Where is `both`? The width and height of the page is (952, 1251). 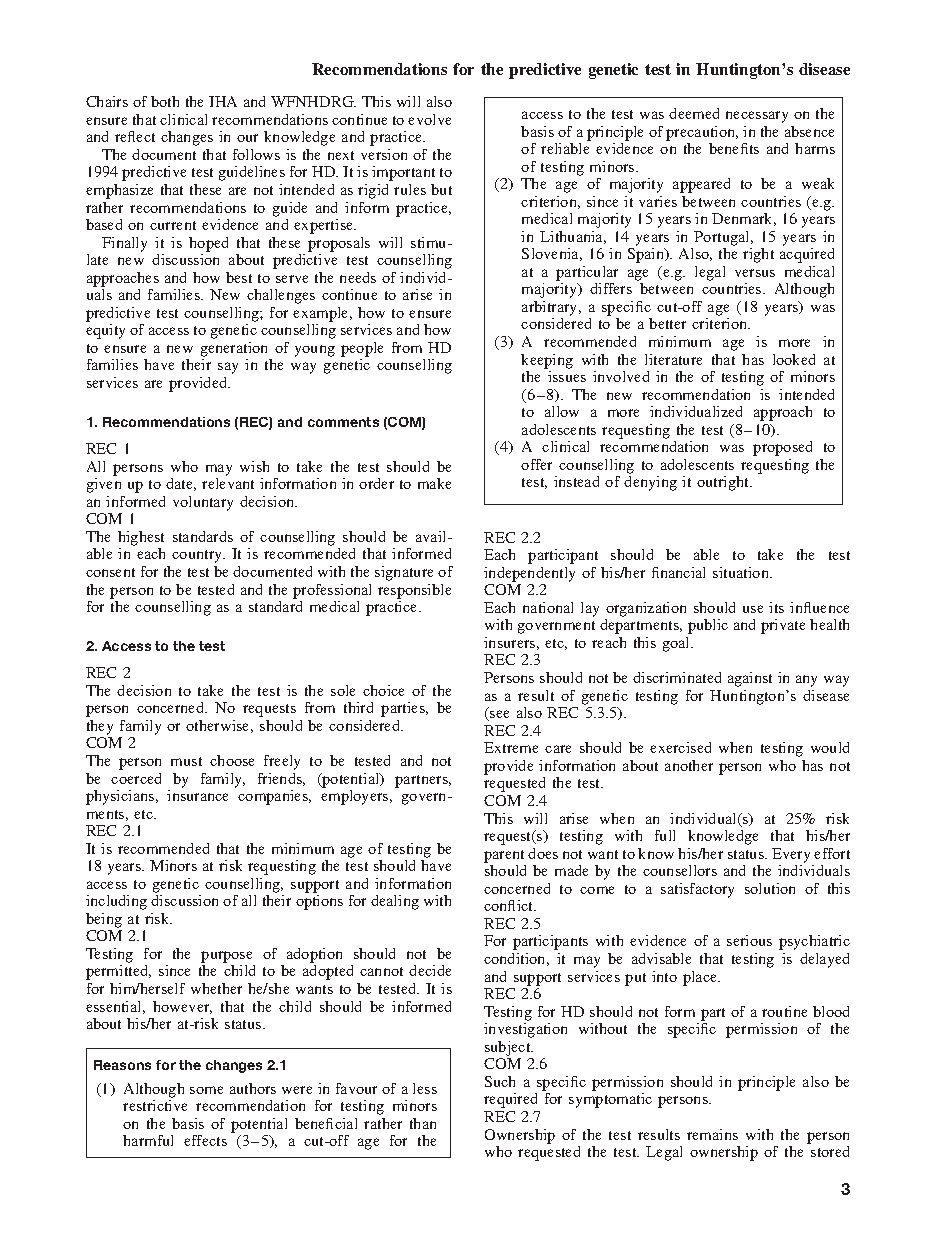
both is located at coordinates (165, 101).
